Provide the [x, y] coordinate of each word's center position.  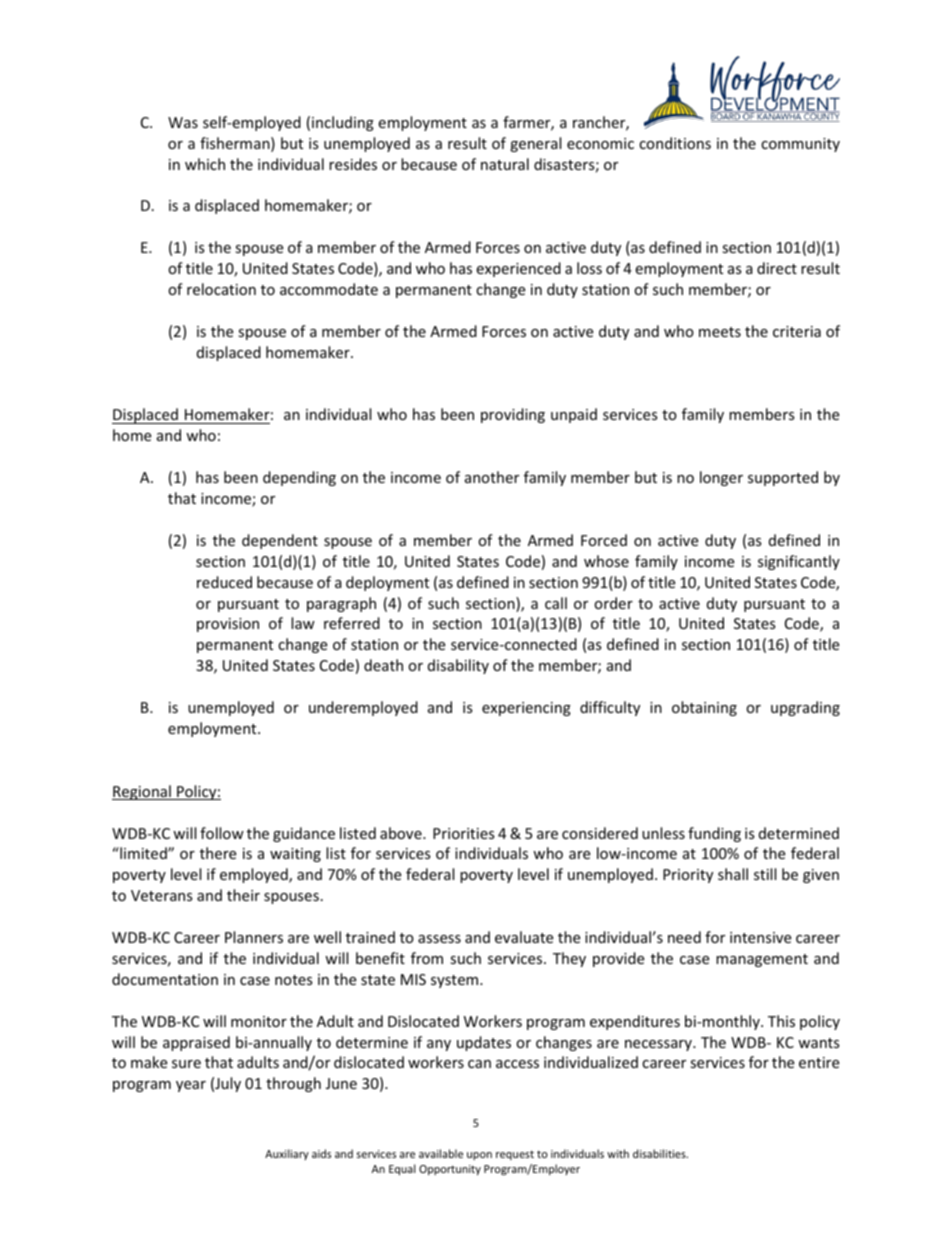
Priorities [464, 833]
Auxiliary [287, 1154]
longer [721, 478]
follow [222, 833]
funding [714, 834]
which [205, 164]
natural [505, 164]
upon [479, 1156]
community [800, 145]
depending [299, 478]
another [492, 477]
